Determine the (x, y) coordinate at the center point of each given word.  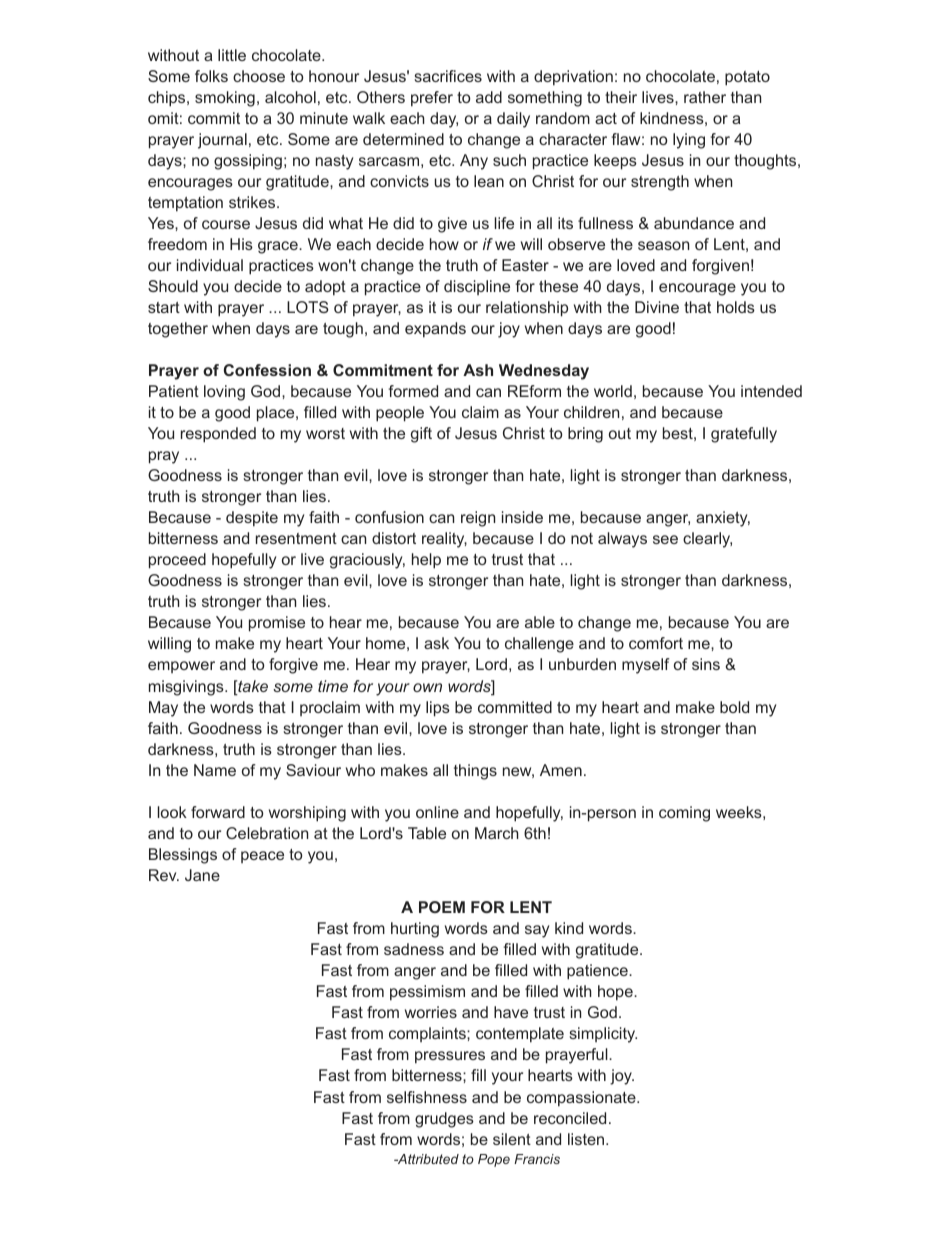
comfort (656, 643)
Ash (478, 370)
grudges (444, 1120)
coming (684, 814)
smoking (225, 99)
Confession (267, 370)
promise (277, 624)
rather (705, 97)
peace (262, 857)
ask (436, 643)
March (497, 833)
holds (736, 307)
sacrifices (448, 76)
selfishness (427, 1097)
